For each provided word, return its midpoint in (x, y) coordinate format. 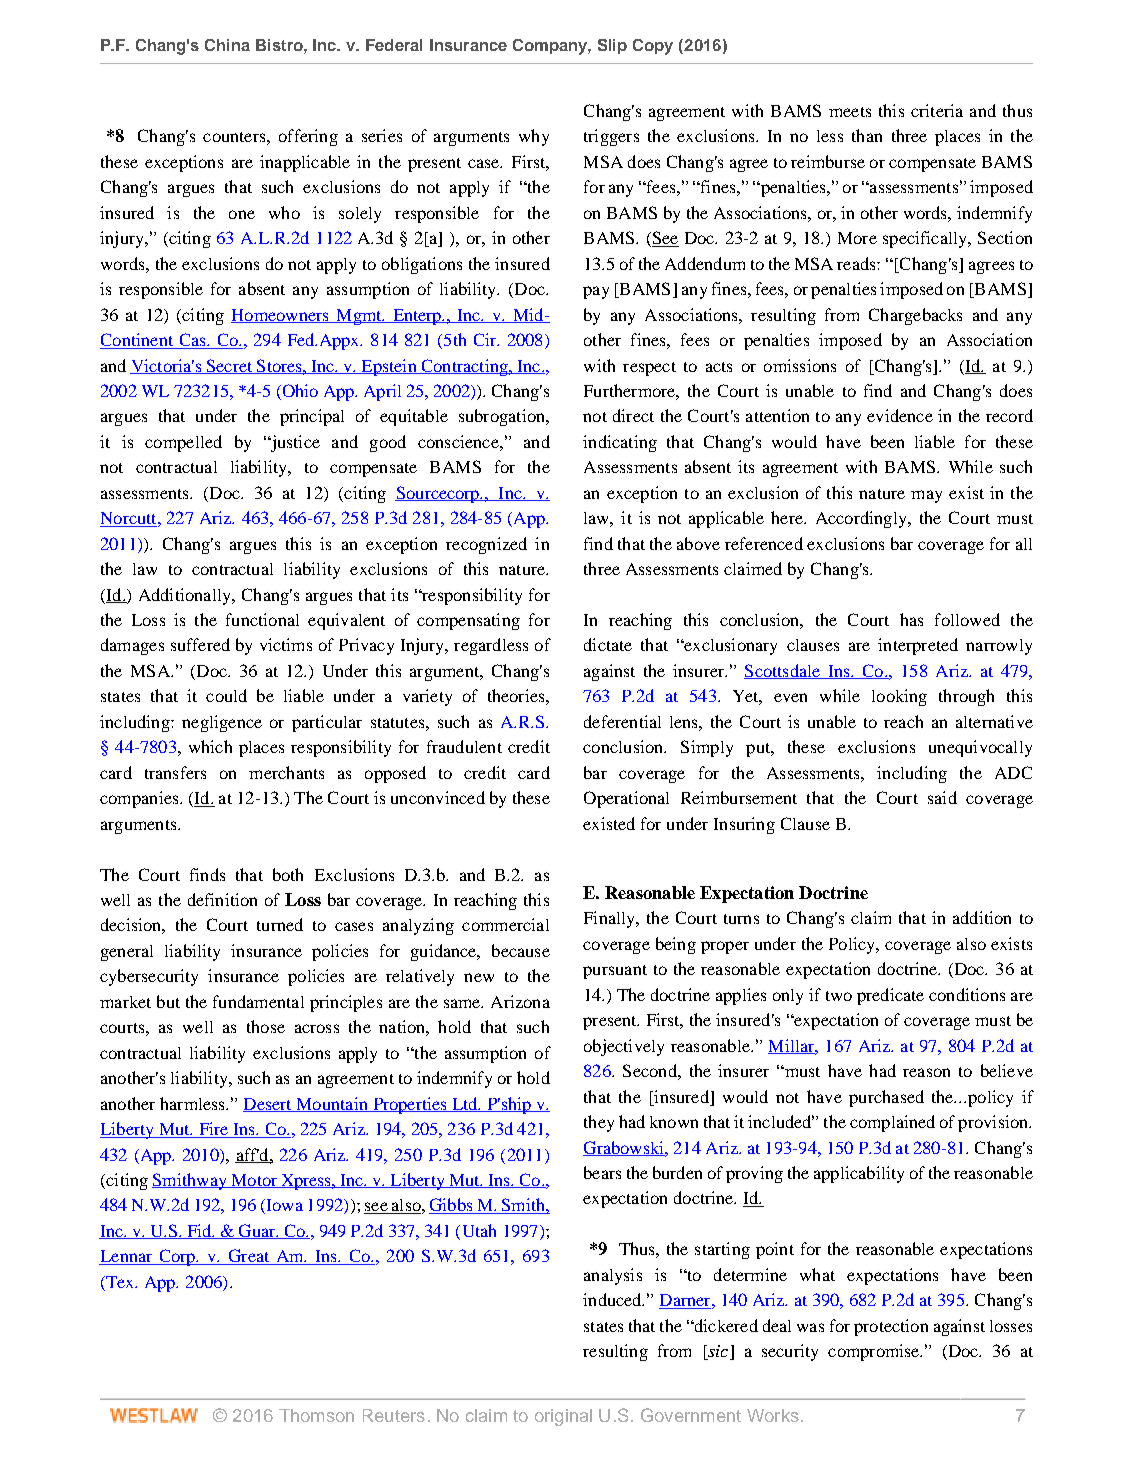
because (521, 950)
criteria (937, 110)
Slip (612, 46)
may (926, 496)
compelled (183, 443)
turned (280, 924)
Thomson (316, 1415)
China (227, 45)
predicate (890, 996)
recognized (486, 545)
